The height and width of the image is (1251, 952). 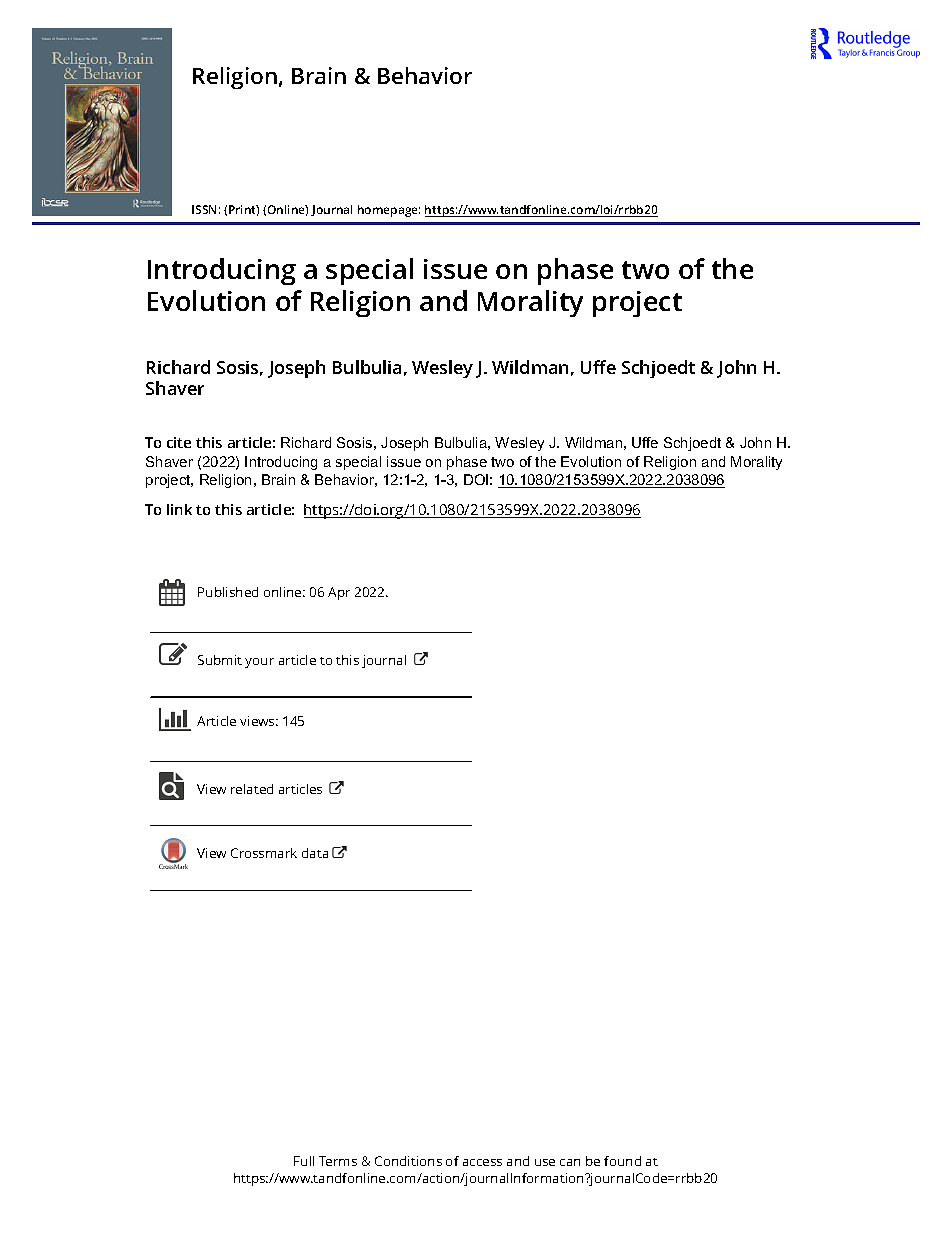 I want to click on cite, so click(x=179, y=442).
